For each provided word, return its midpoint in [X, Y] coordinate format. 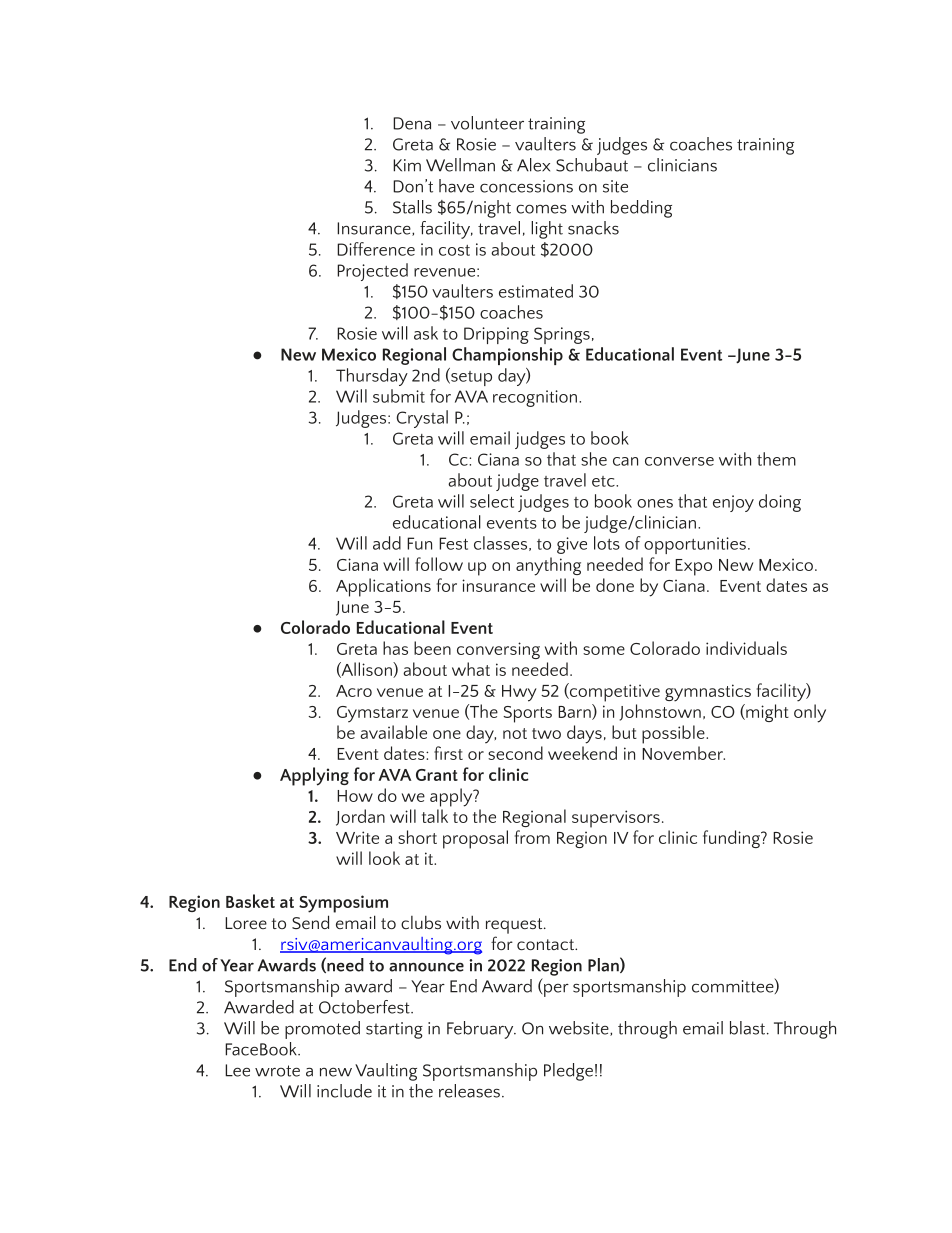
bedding [641, 209]
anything [548, 566]
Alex [533, 165]
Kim [407, 165]
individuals [746, 648]
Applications [383, 587]
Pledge [568, 1072]
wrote [277, 1071]
